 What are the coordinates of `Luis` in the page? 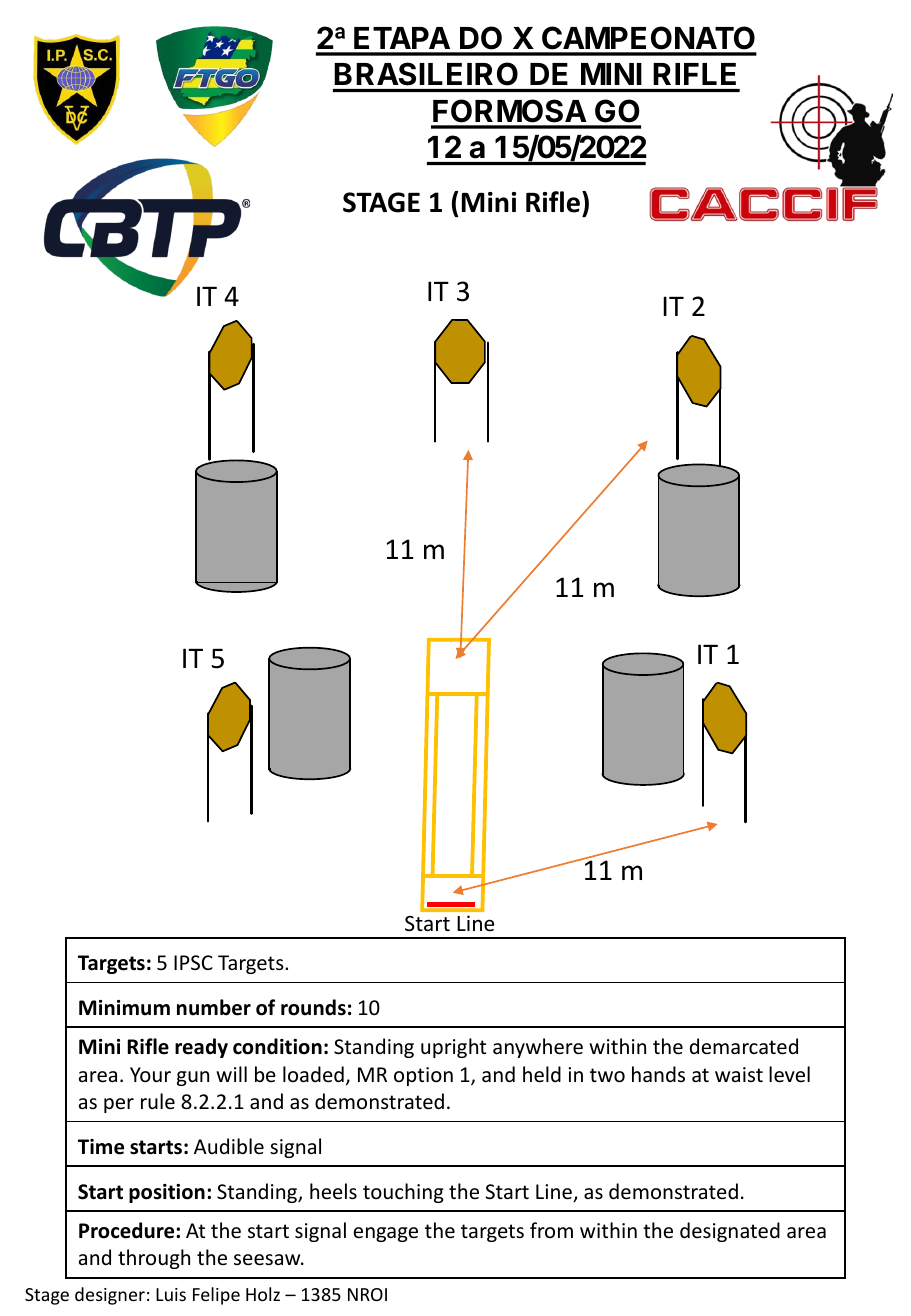 It's located at (171, 1294).
